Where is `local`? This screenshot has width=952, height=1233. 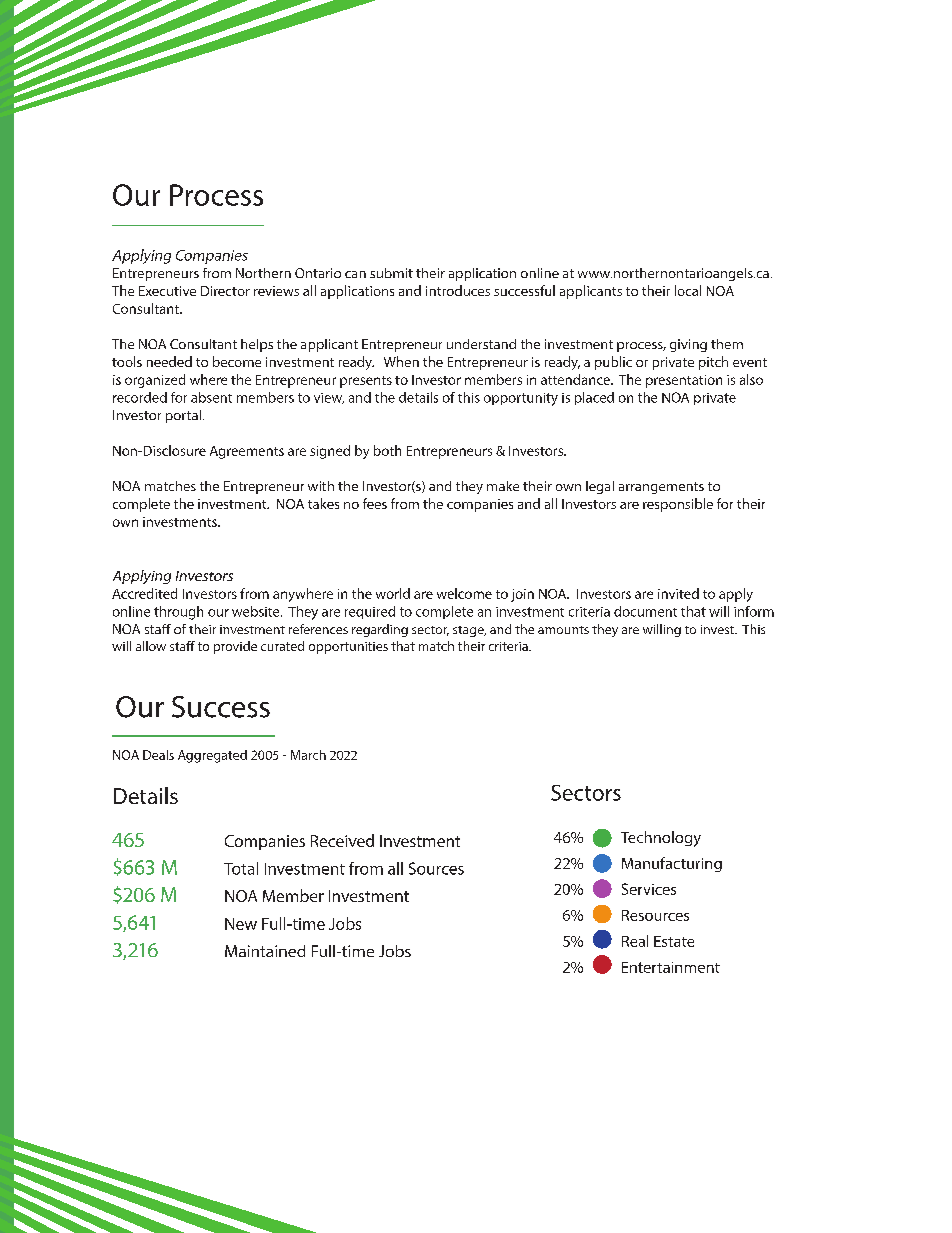 local is located at coordinates (688, 290).
